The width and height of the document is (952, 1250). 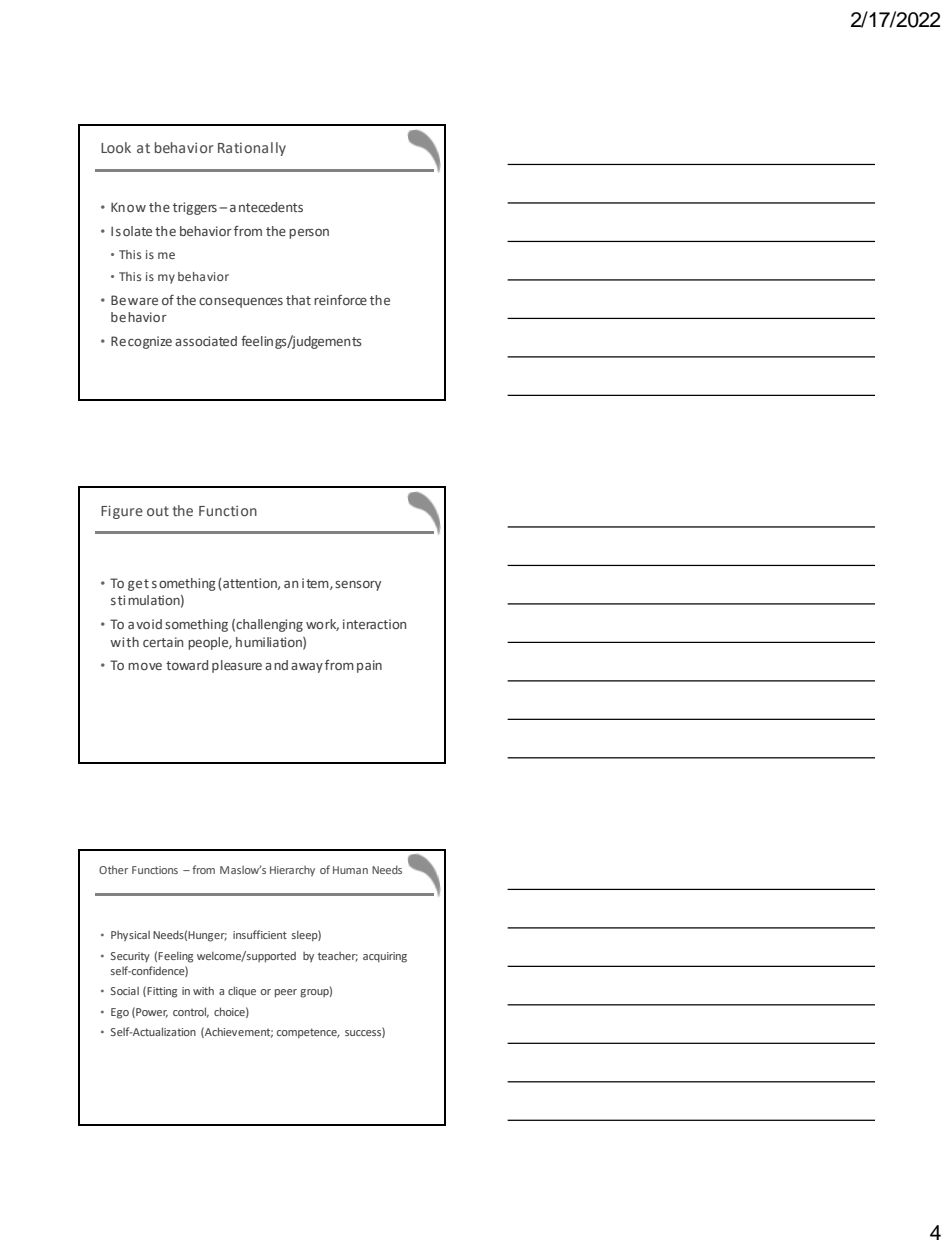 What do you see at coordinates (358, 586) in the document?
I see `sensory` at bounding box center [358, 586].
